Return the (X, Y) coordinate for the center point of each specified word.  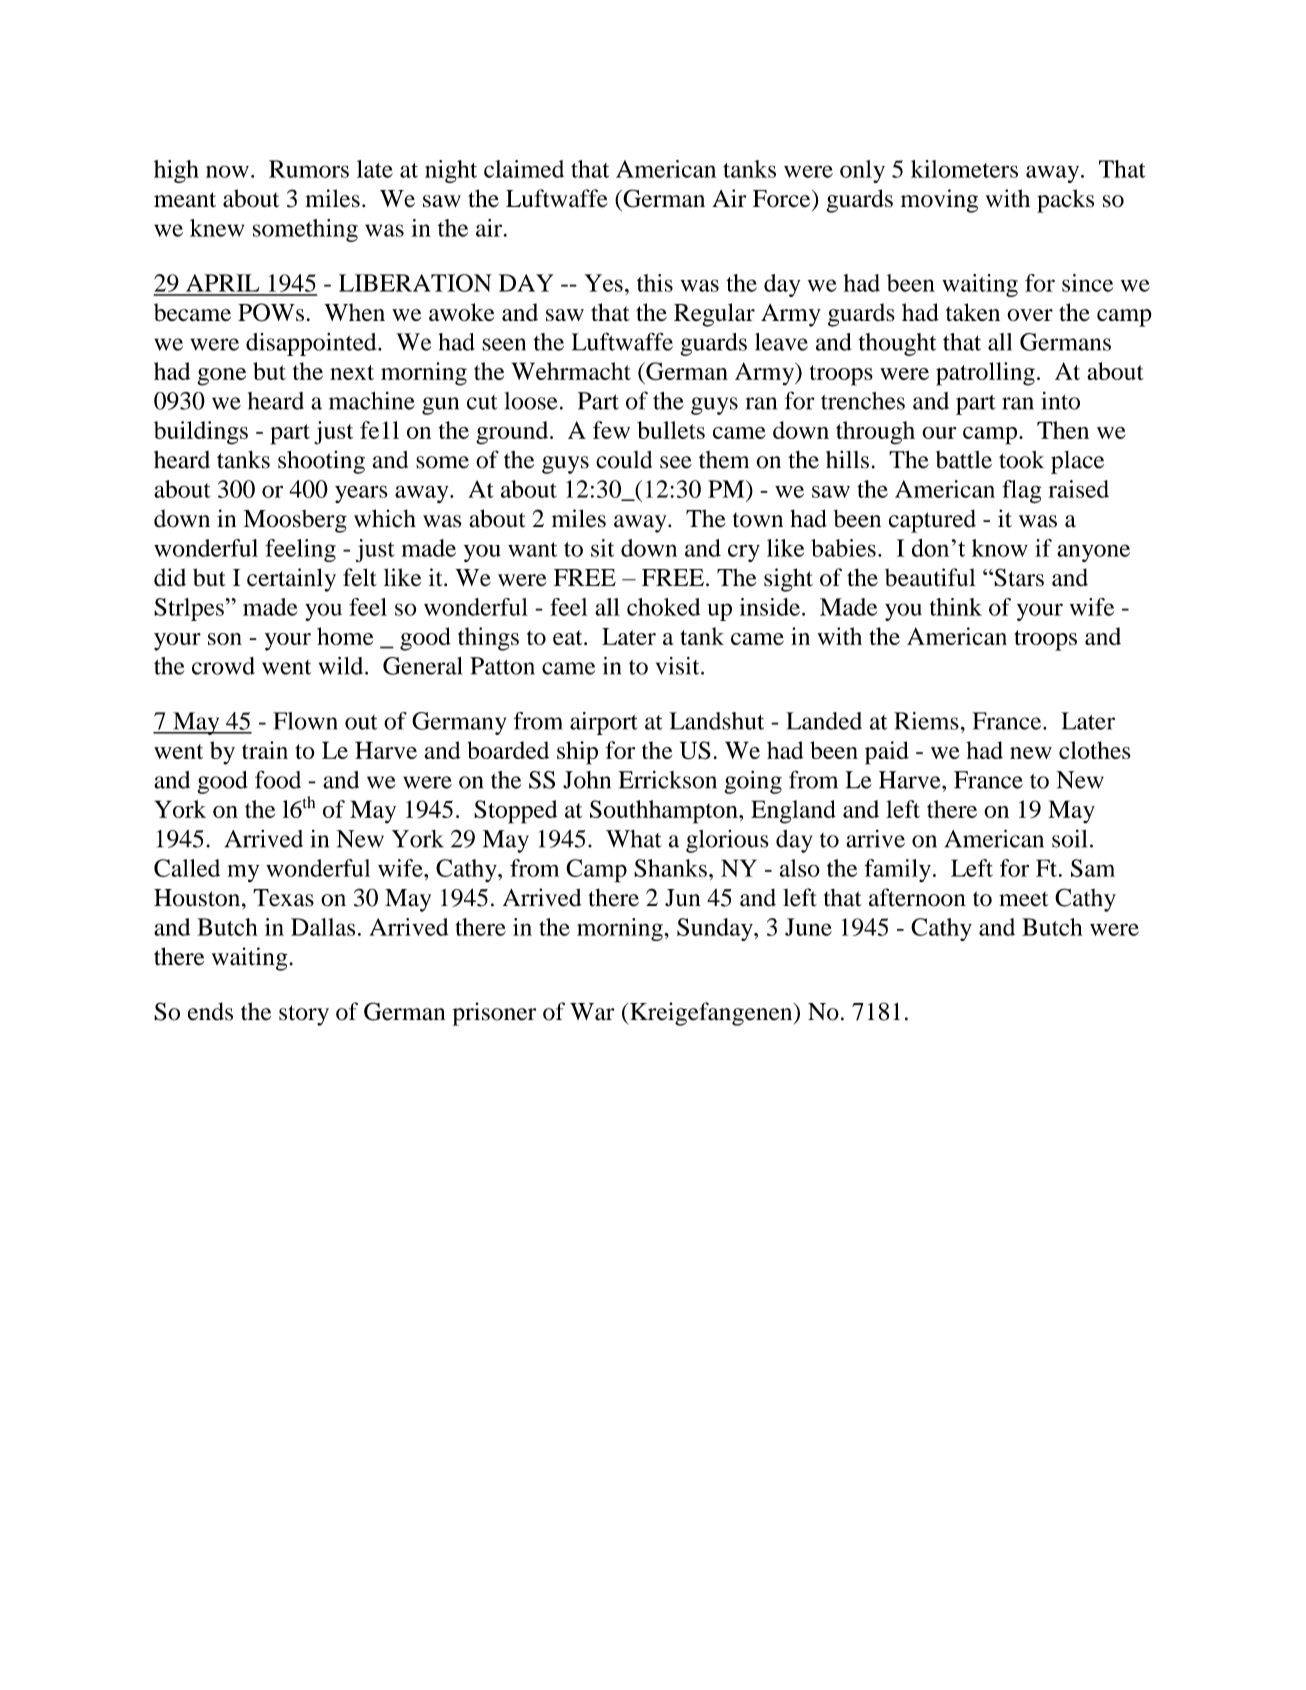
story (304, 1015)
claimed (524, 169)
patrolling (985, 374)
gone (221, 377)
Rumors (309, 169)
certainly (291, 580)
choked (663, 607)
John (587, 780)
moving (939, 201)
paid (887, 753)
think (955, 607)
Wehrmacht (571, 371)
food (278, 779)
